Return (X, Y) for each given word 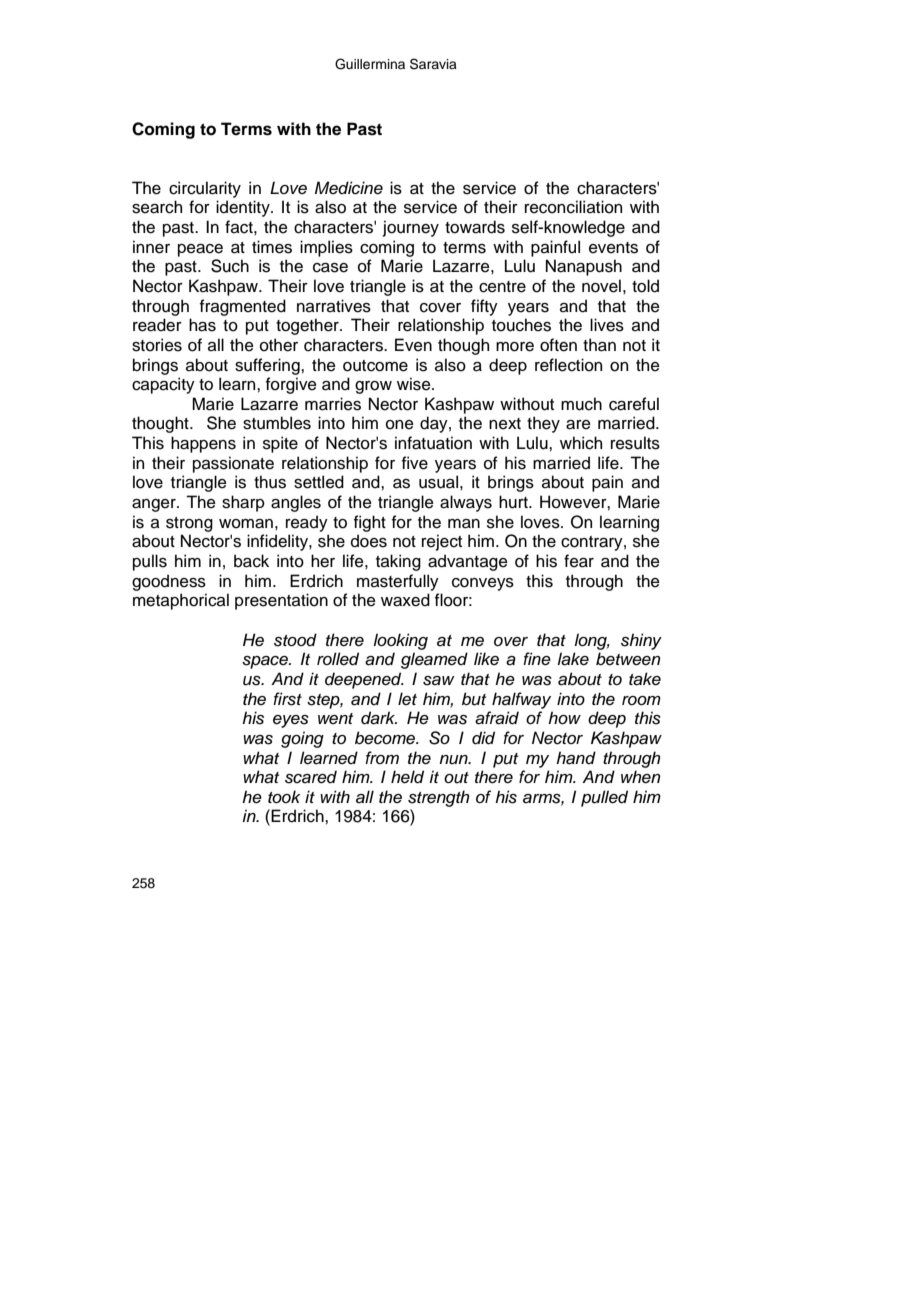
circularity (205, 189)
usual (438, 482)
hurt (514, 502)
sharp (243, 503)
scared (311, 777)
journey (411, 228)
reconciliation (573, 207)
